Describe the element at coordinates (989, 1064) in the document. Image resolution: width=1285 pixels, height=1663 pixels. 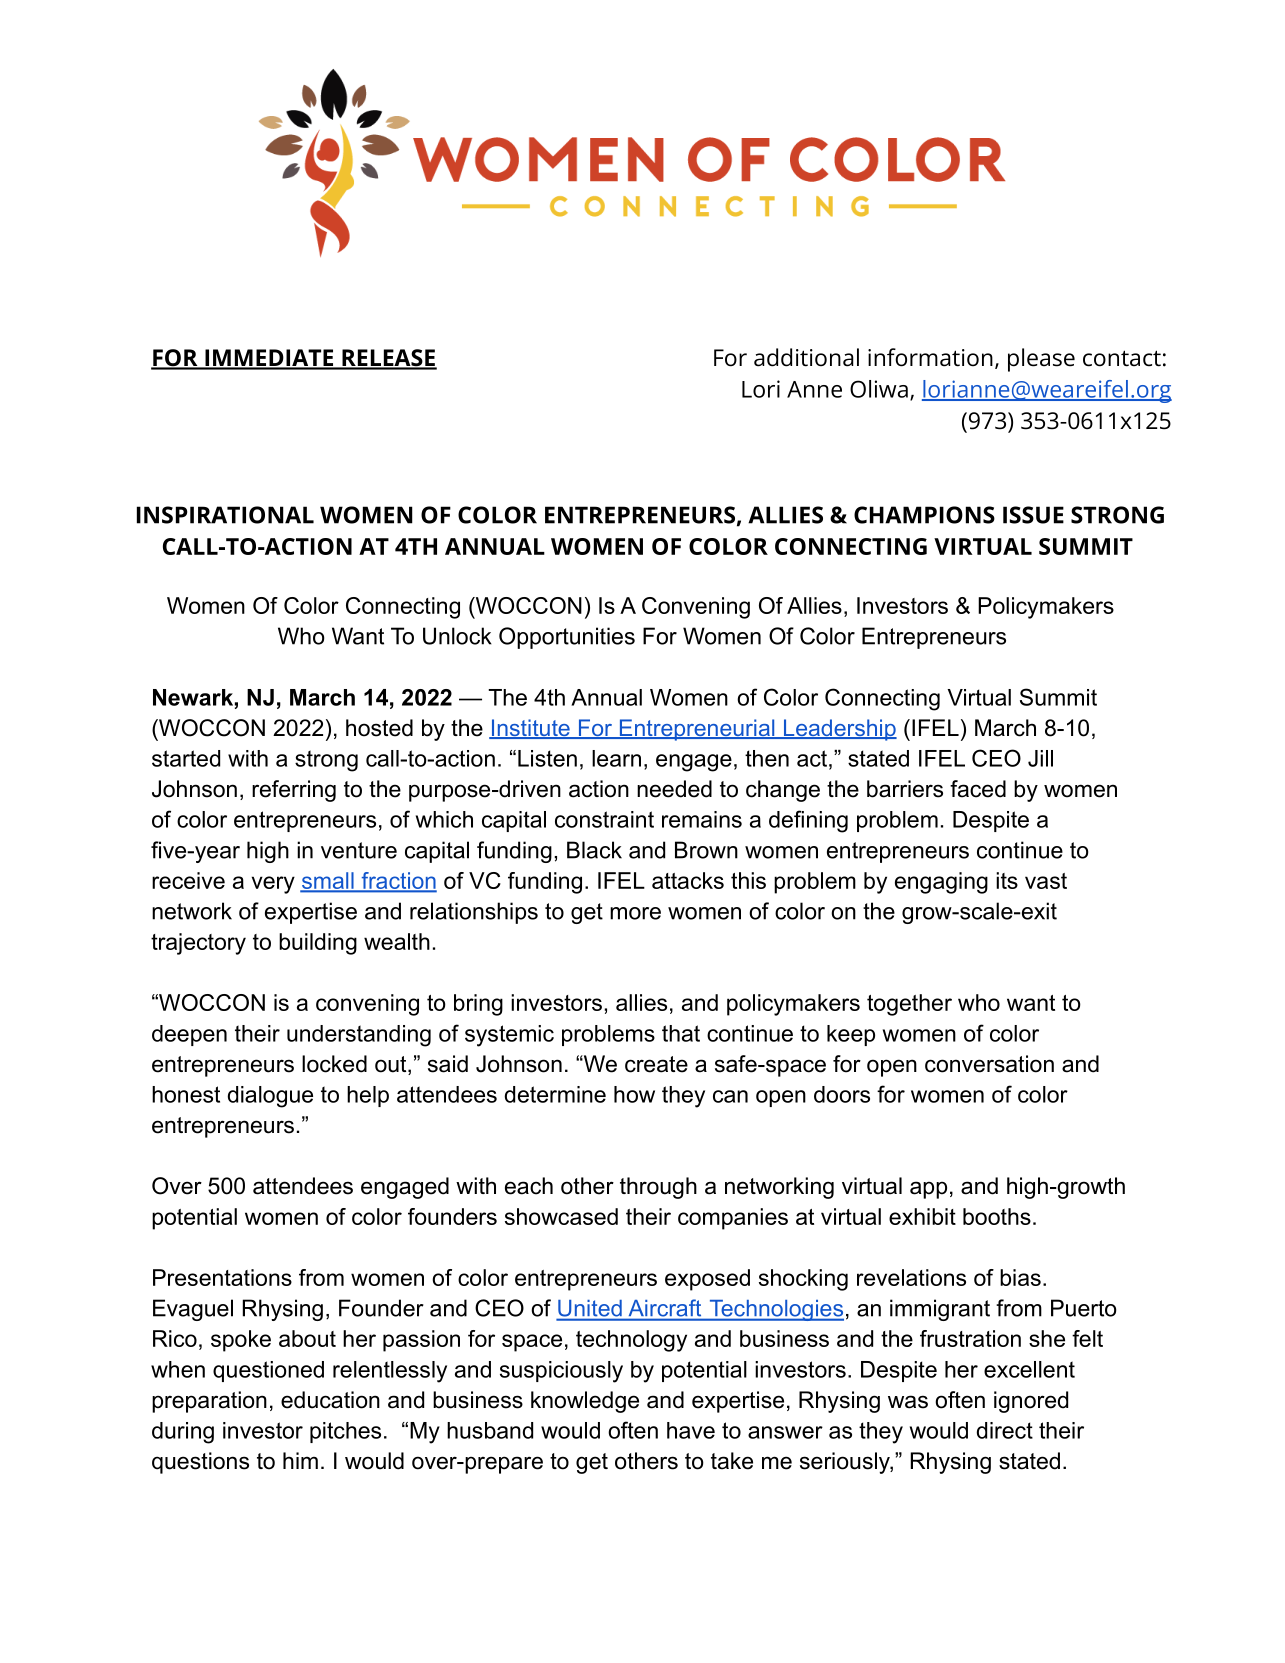
I see `conversation` at that location.
